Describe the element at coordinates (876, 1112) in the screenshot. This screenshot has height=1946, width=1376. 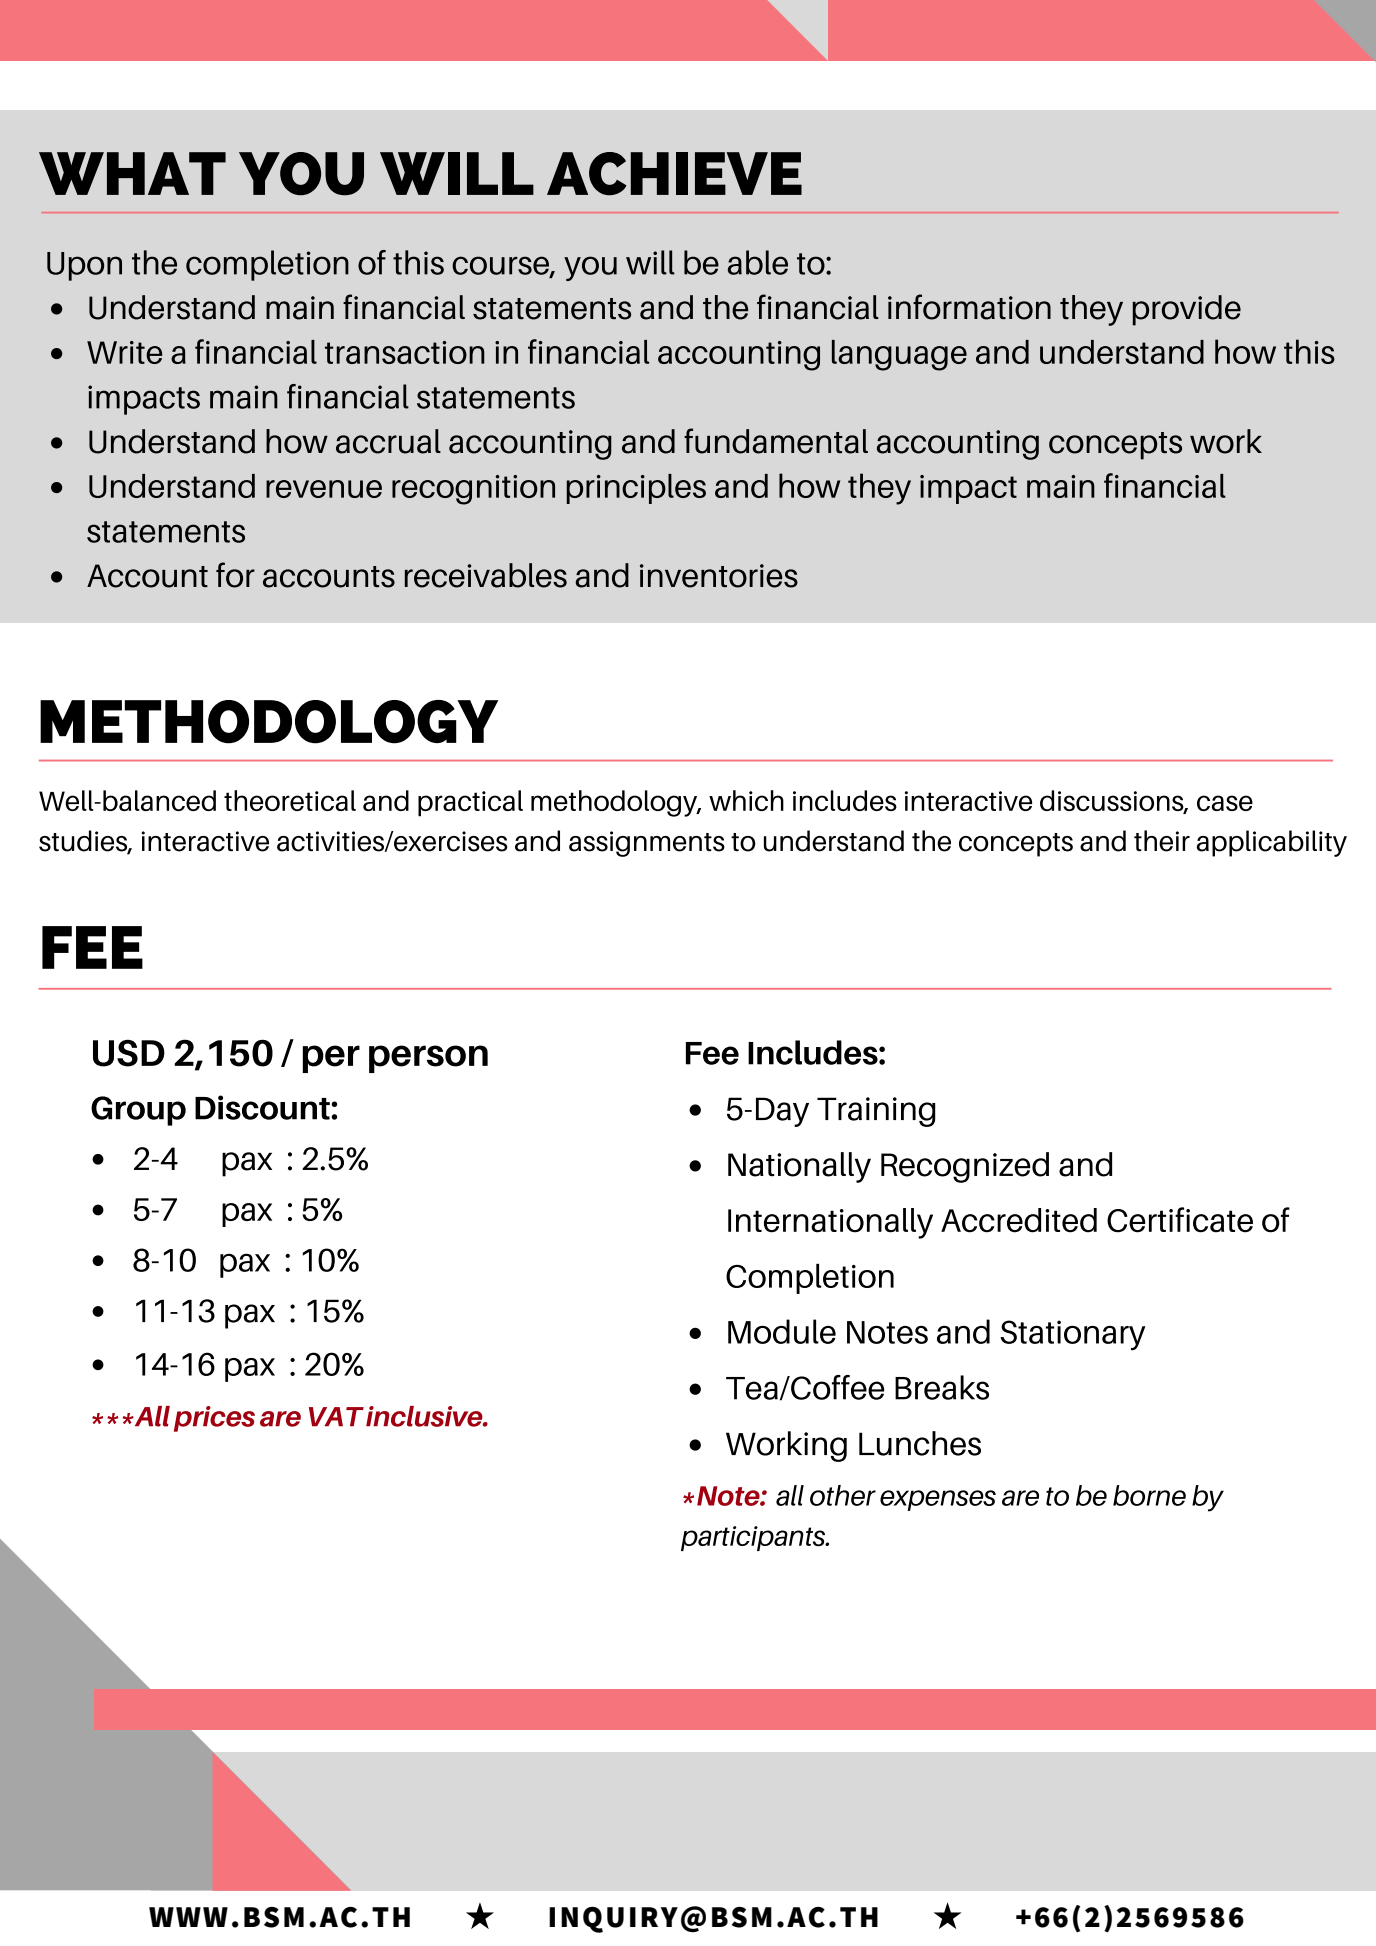
I see `Training` at that location.
